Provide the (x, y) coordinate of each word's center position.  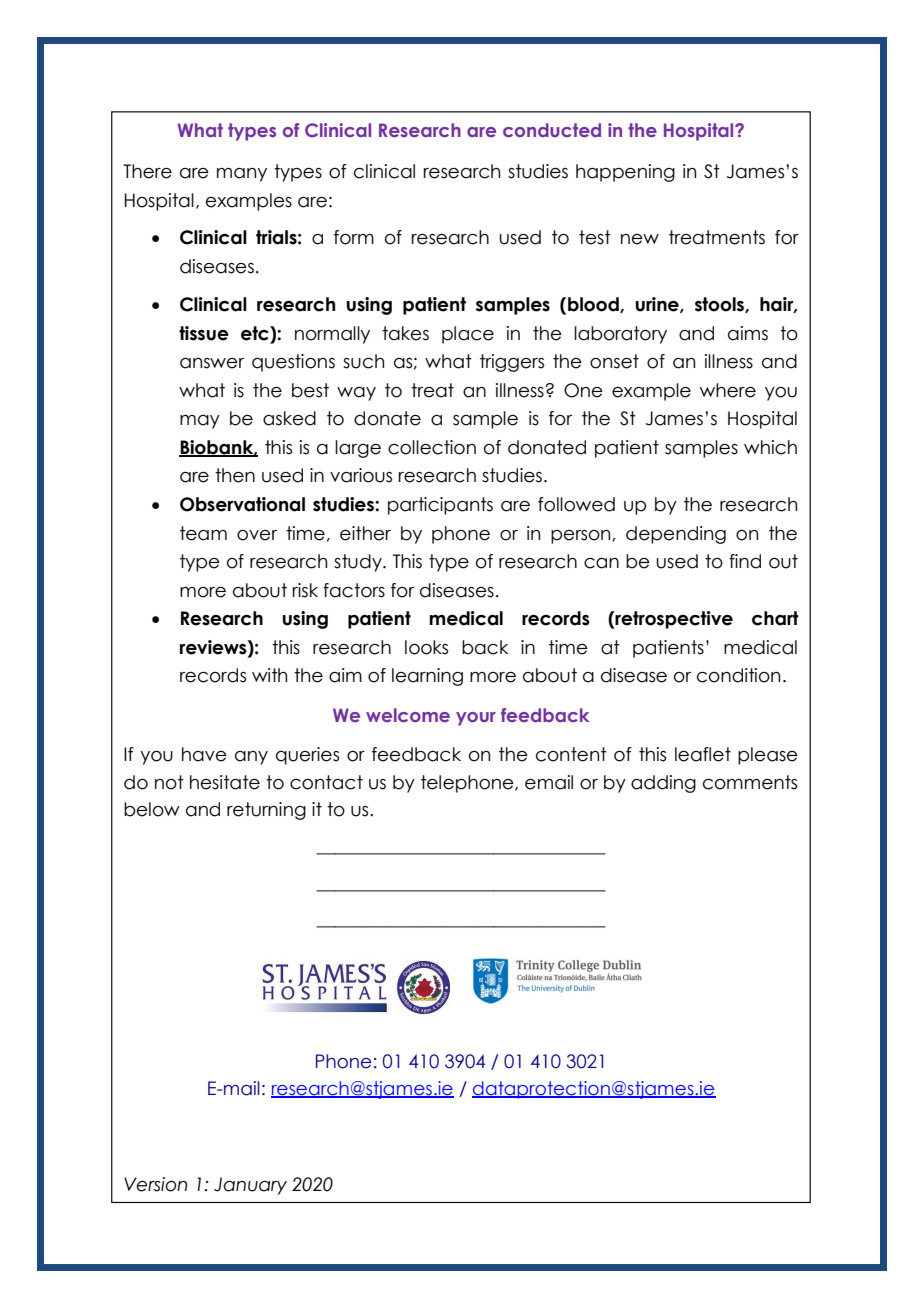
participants (440, 506)
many (242, 175)
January (250, 1186)
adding (663, 784)
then (235, 475)
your (476, 719)
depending (676, 535)
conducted (552, 130)
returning (266, 811)
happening (625, 173)
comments (750, 782)
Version (155, 1184)
